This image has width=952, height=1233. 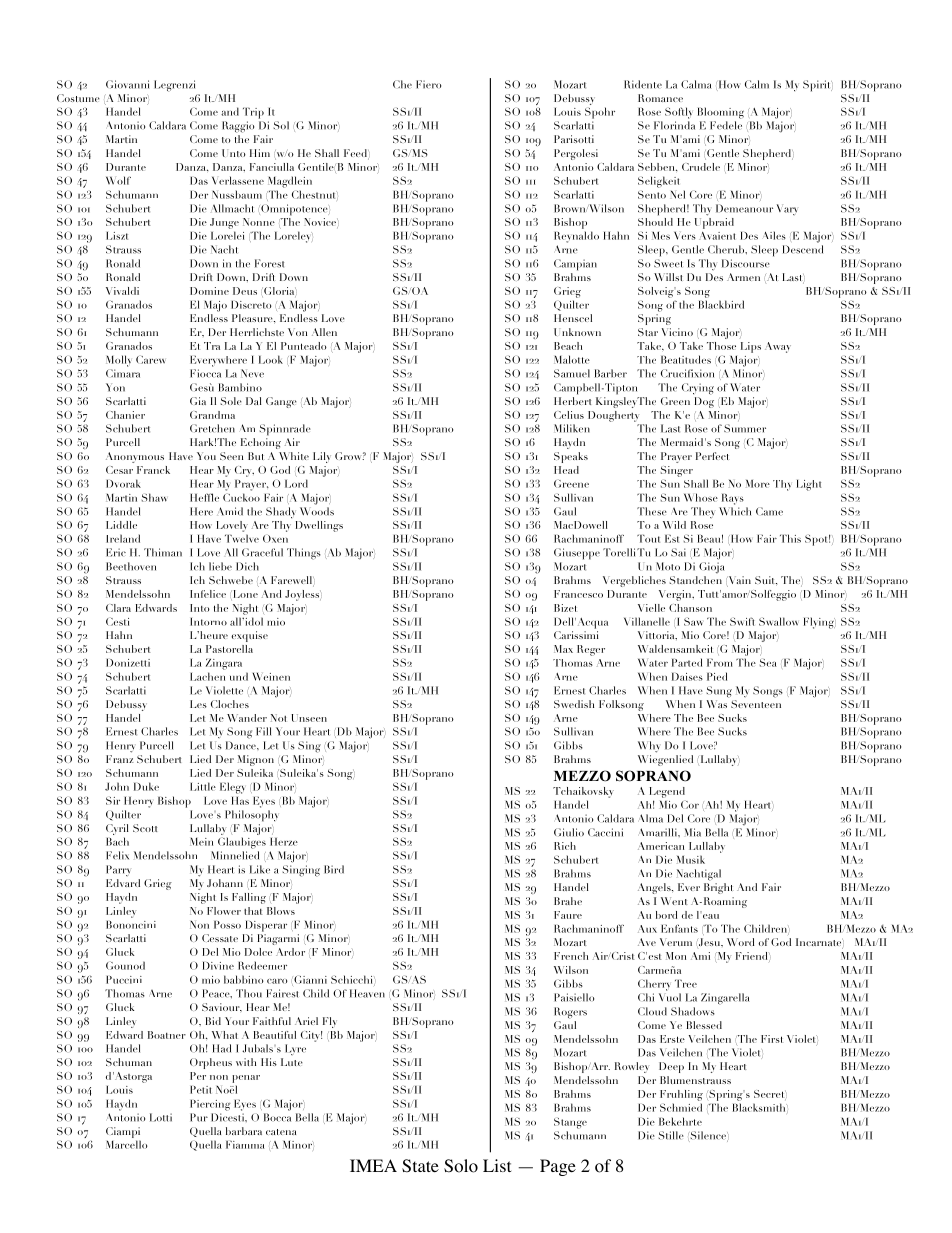 What do you see at coordinates (118, 608) in the image?
I see `Clara` at bounding box center [118, 608].
